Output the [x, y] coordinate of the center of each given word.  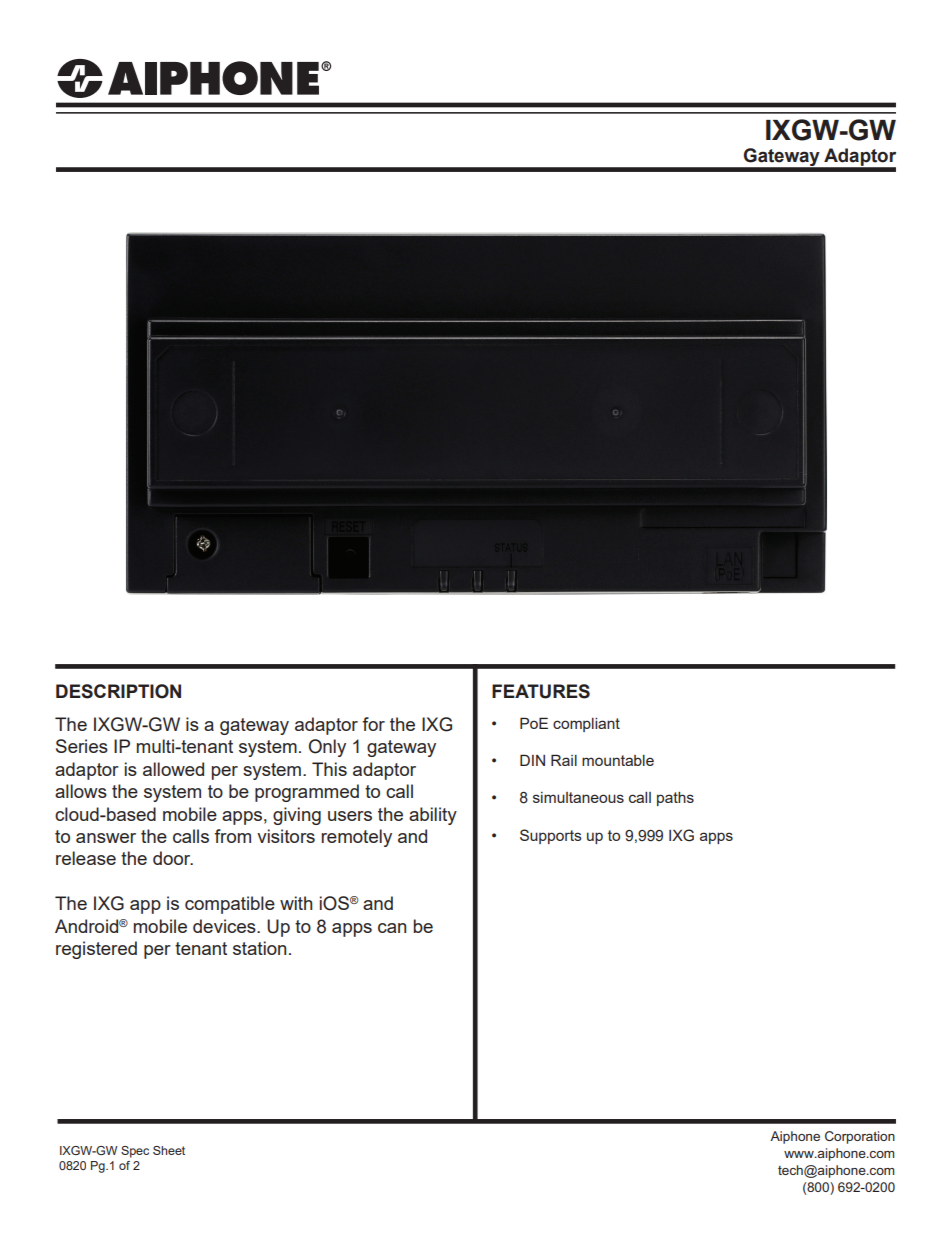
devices [225, 926]
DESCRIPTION [118, 691]
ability [433, 816]
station [259, 948]
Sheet [169, 1150]
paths [675, 799]
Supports [551, 836]
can [392, 928]
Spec [135, 1152]
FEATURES [541, 691]
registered [96, 950]
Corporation [860, 1137]
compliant [586, 725]
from [232, 836]
